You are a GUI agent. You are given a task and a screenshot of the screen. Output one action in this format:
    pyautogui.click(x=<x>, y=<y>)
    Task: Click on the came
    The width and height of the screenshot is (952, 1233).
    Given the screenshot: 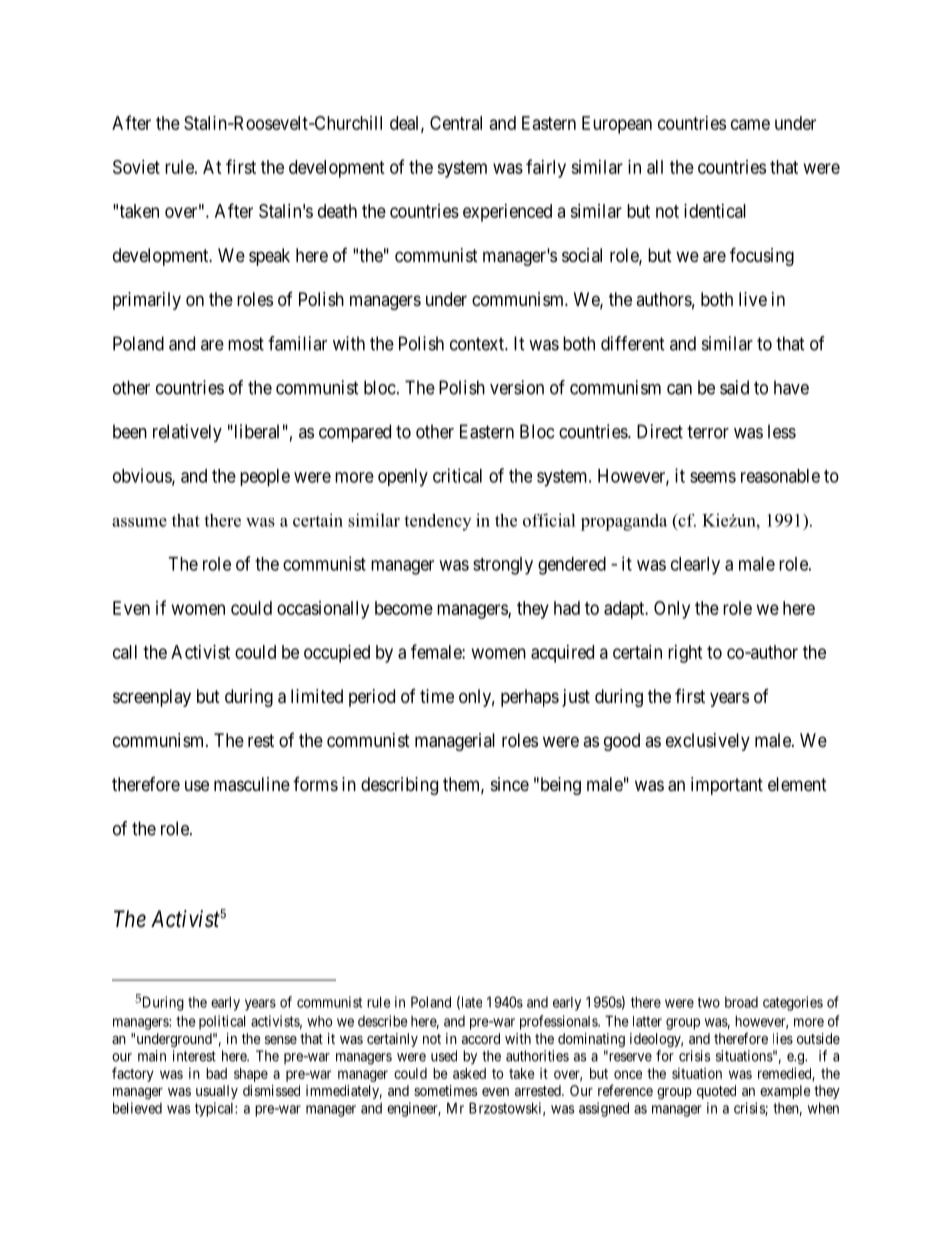 What is the action you would take?
    pyautogui.click(x=750, y=124)
